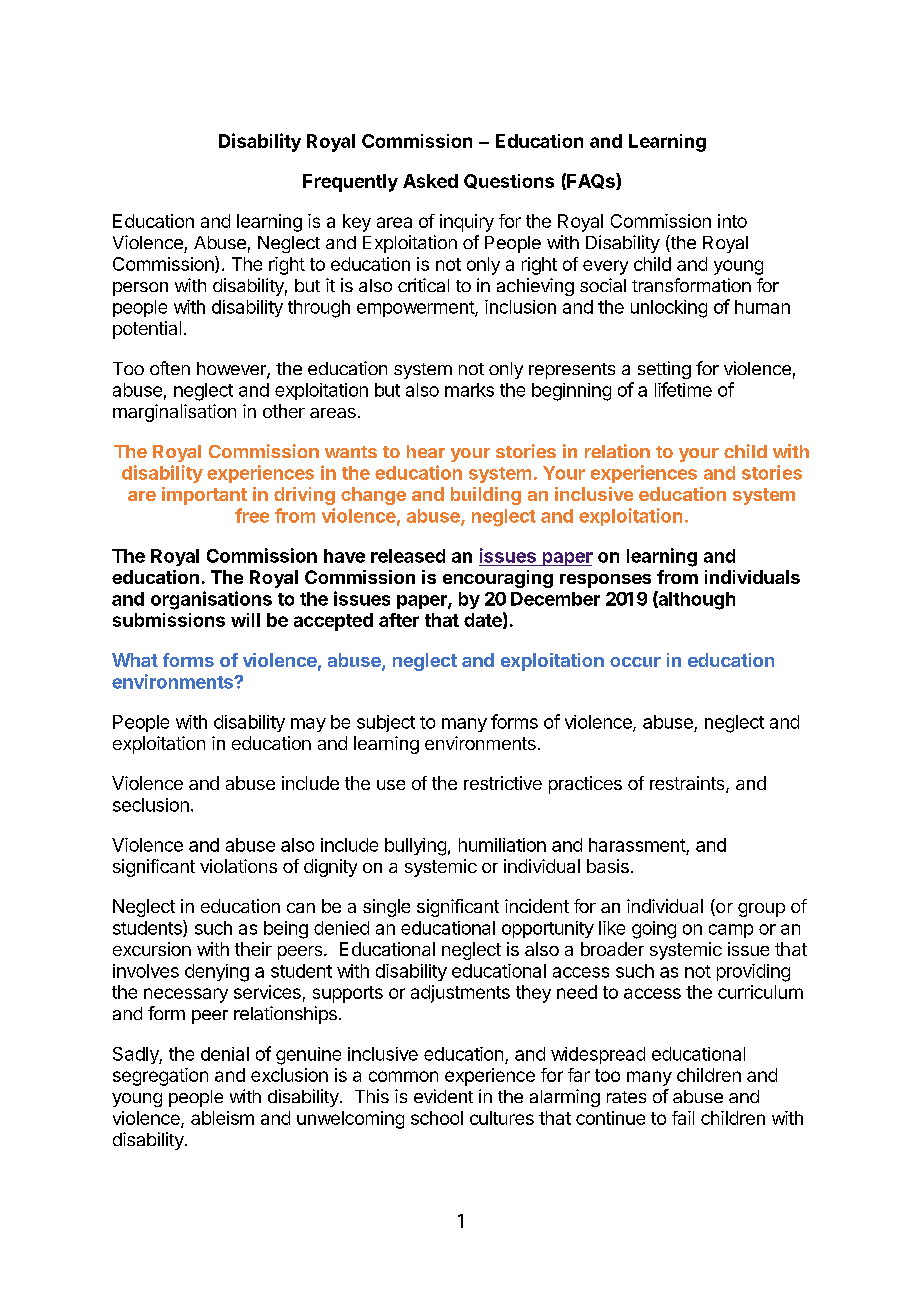 This screenshot has height=1308, width=924. What do you see at coordinates (467, 223) in the screenshot?
I see `inquiry` at bounding box center [467, 223].
